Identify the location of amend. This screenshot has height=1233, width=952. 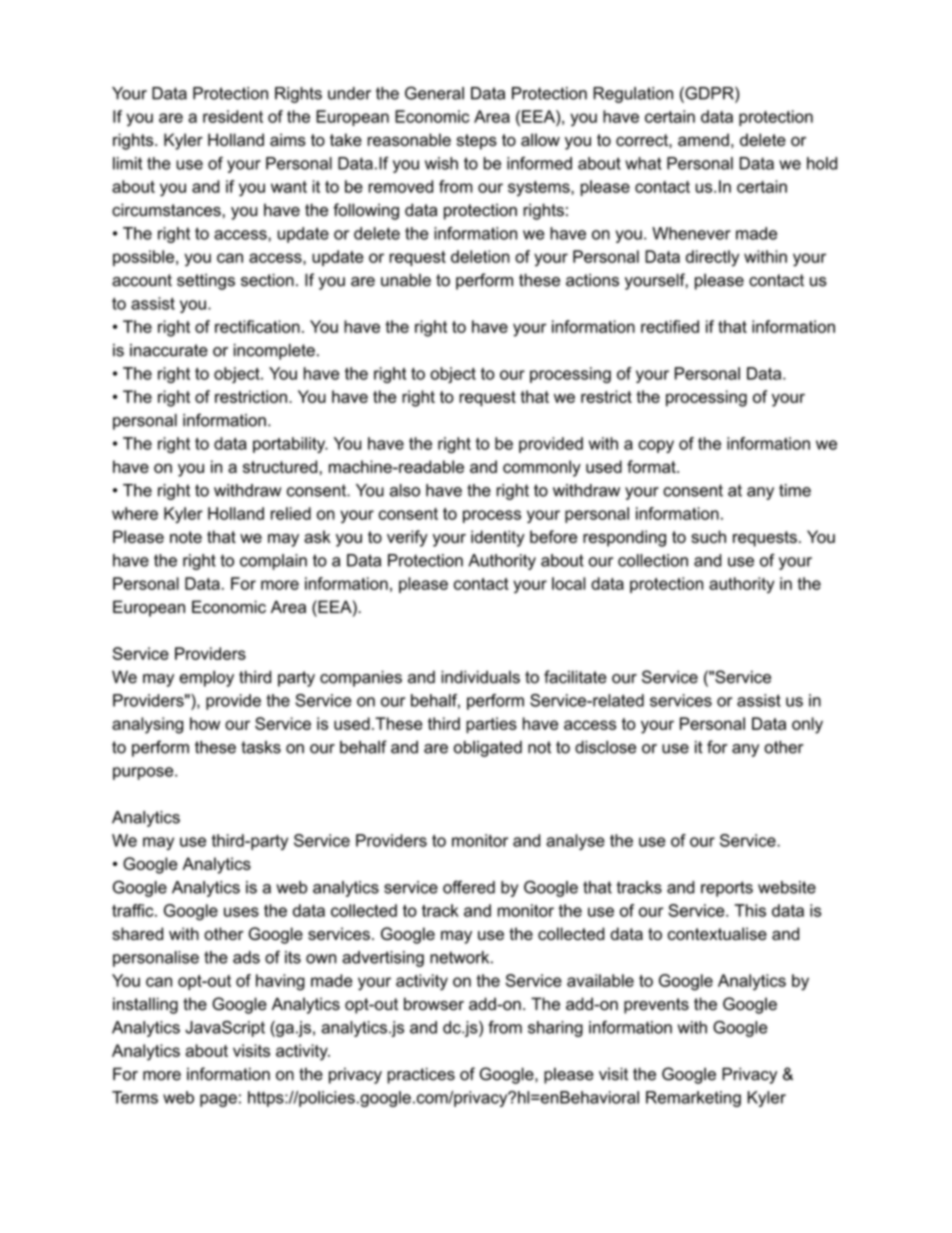
(703, 139).
